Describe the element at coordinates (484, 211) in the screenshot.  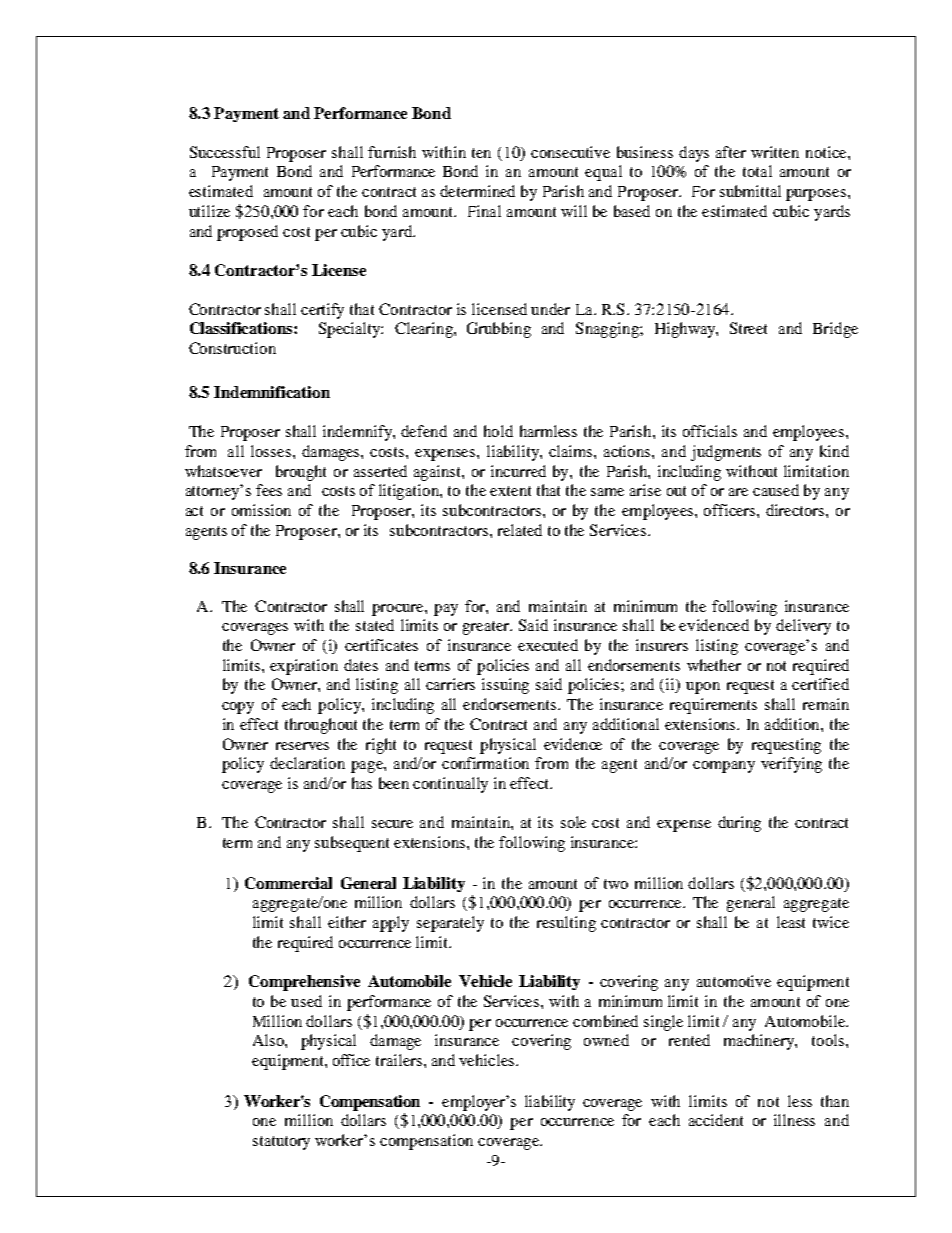
I see `Final` at that location.
